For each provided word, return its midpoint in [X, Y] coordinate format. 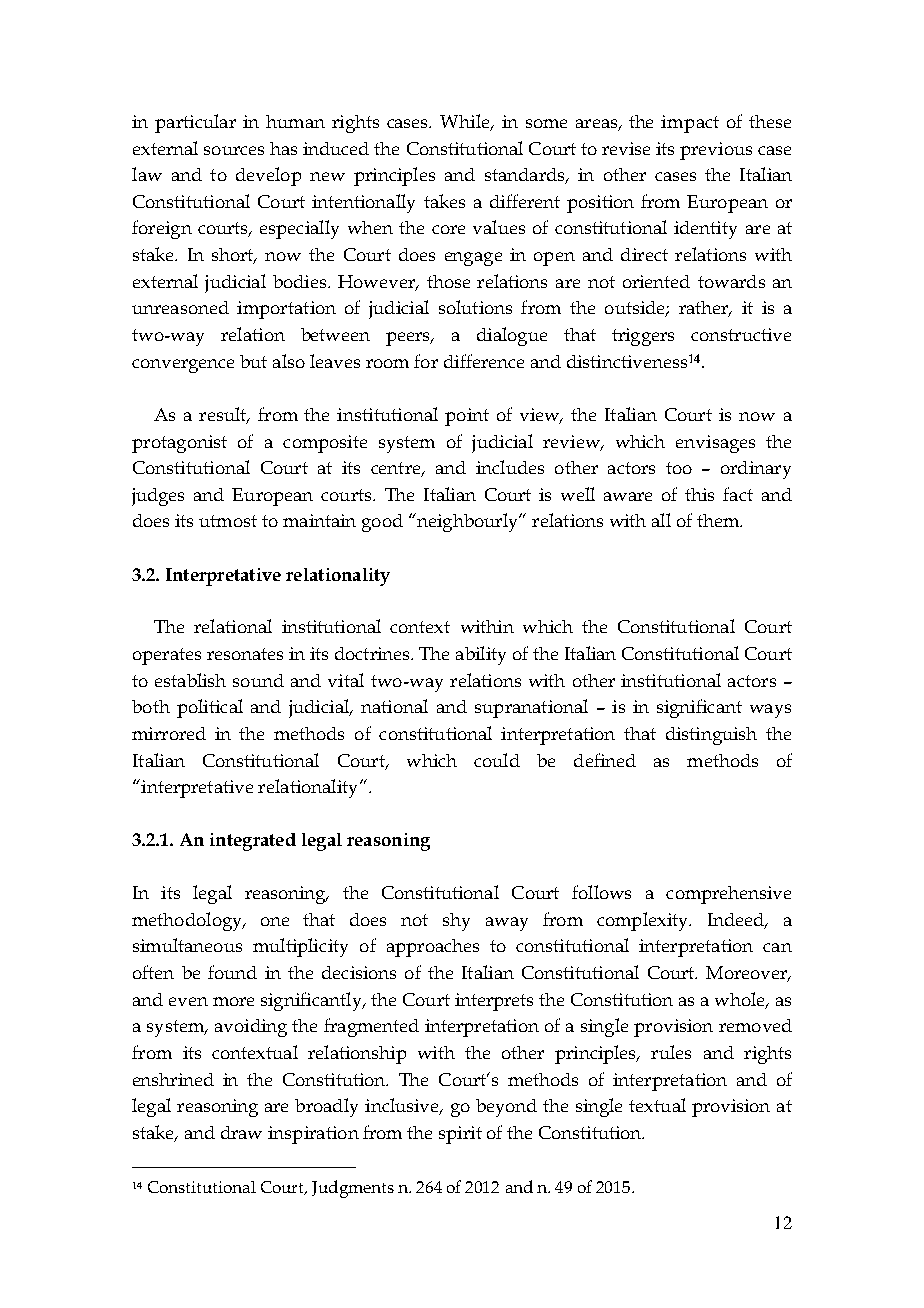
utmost [228, 521]
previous [716, 151]
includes [510, 467]
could [497, 760]
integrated [253, 842]
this [699, 494]
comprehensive [728, 895]
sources [234, 150]
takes [444, 201]
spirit [460, 1135]
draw [241, 1132]
